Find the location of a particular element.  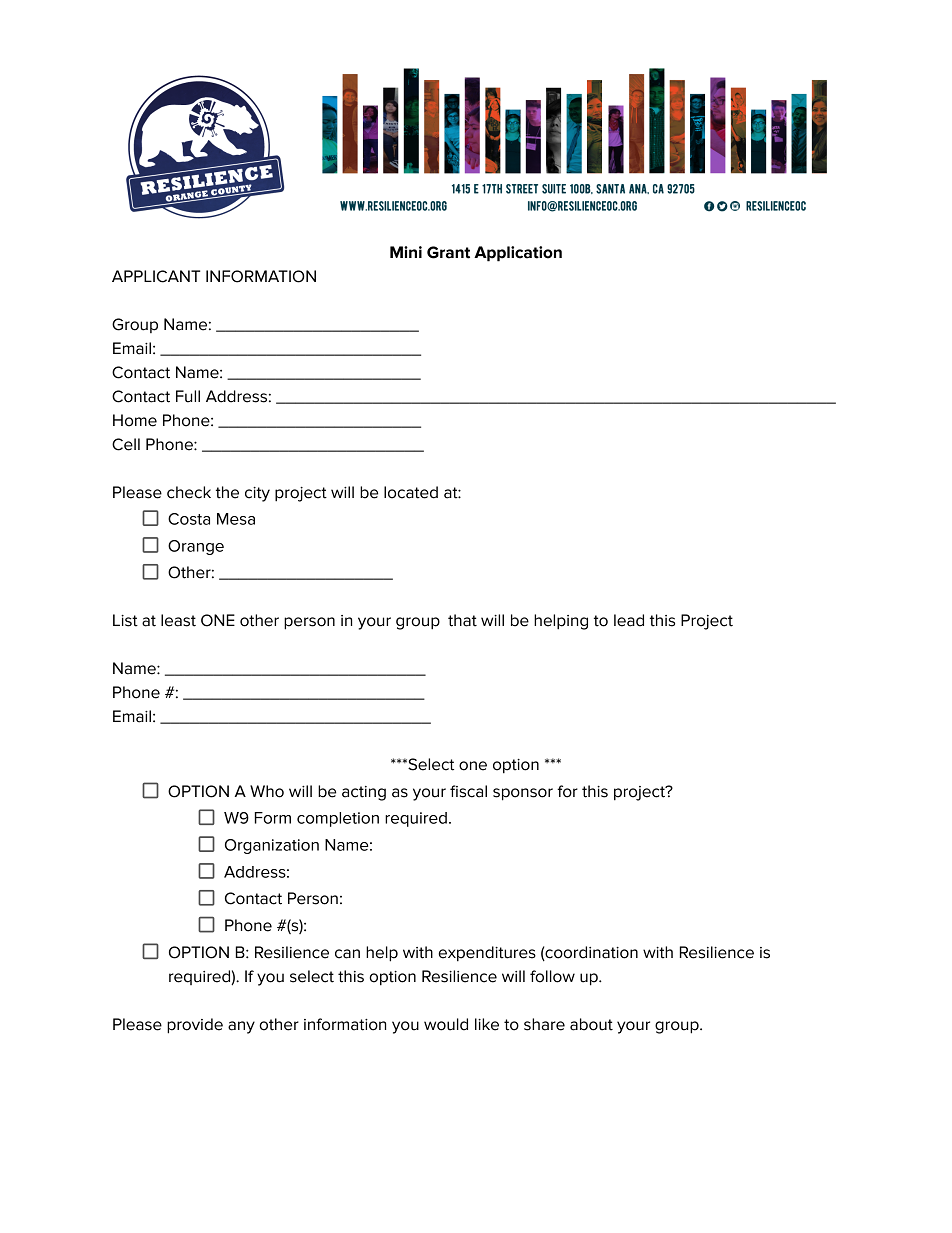

Application is located at coordinates (518, 254).
